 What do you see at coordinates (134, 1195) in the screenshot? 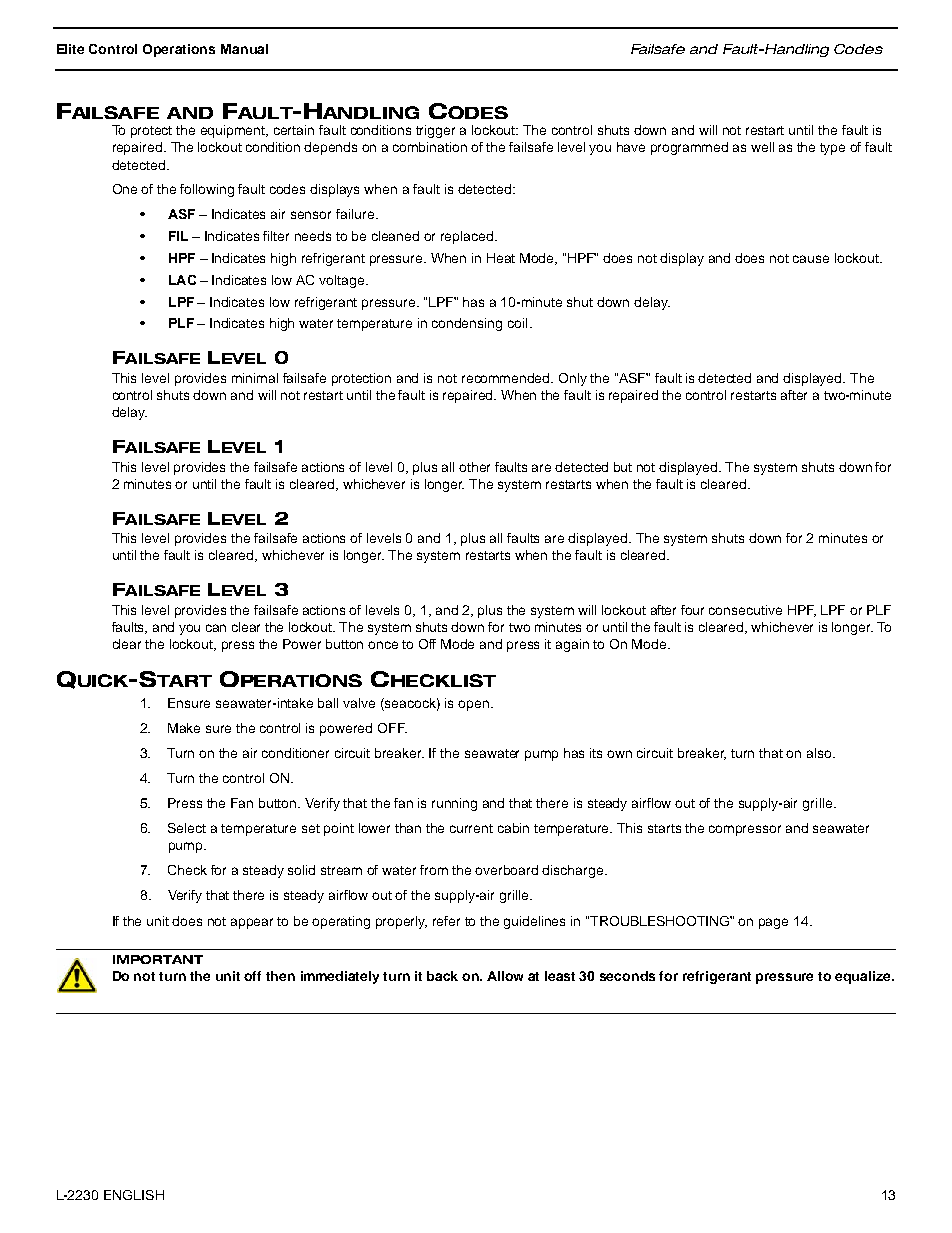
I see `ENGLISH` at bounding box center [134, 1195].
